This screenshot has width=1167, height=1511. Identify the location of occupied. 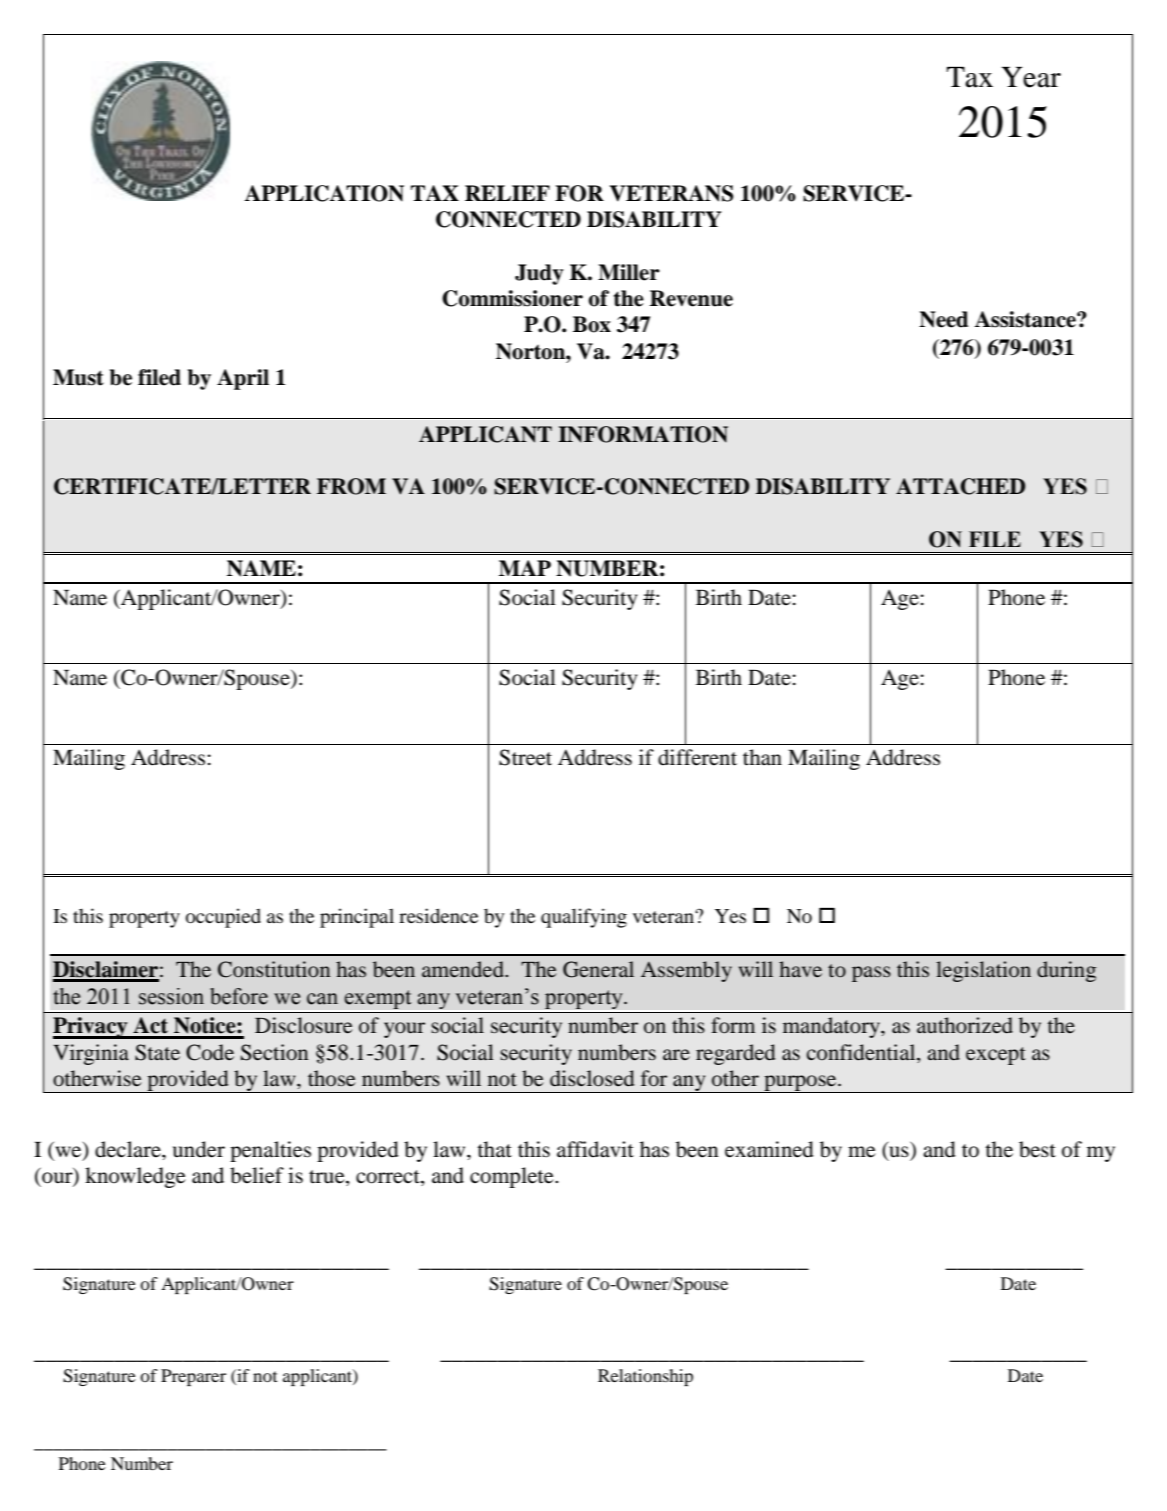
(223, 918).
